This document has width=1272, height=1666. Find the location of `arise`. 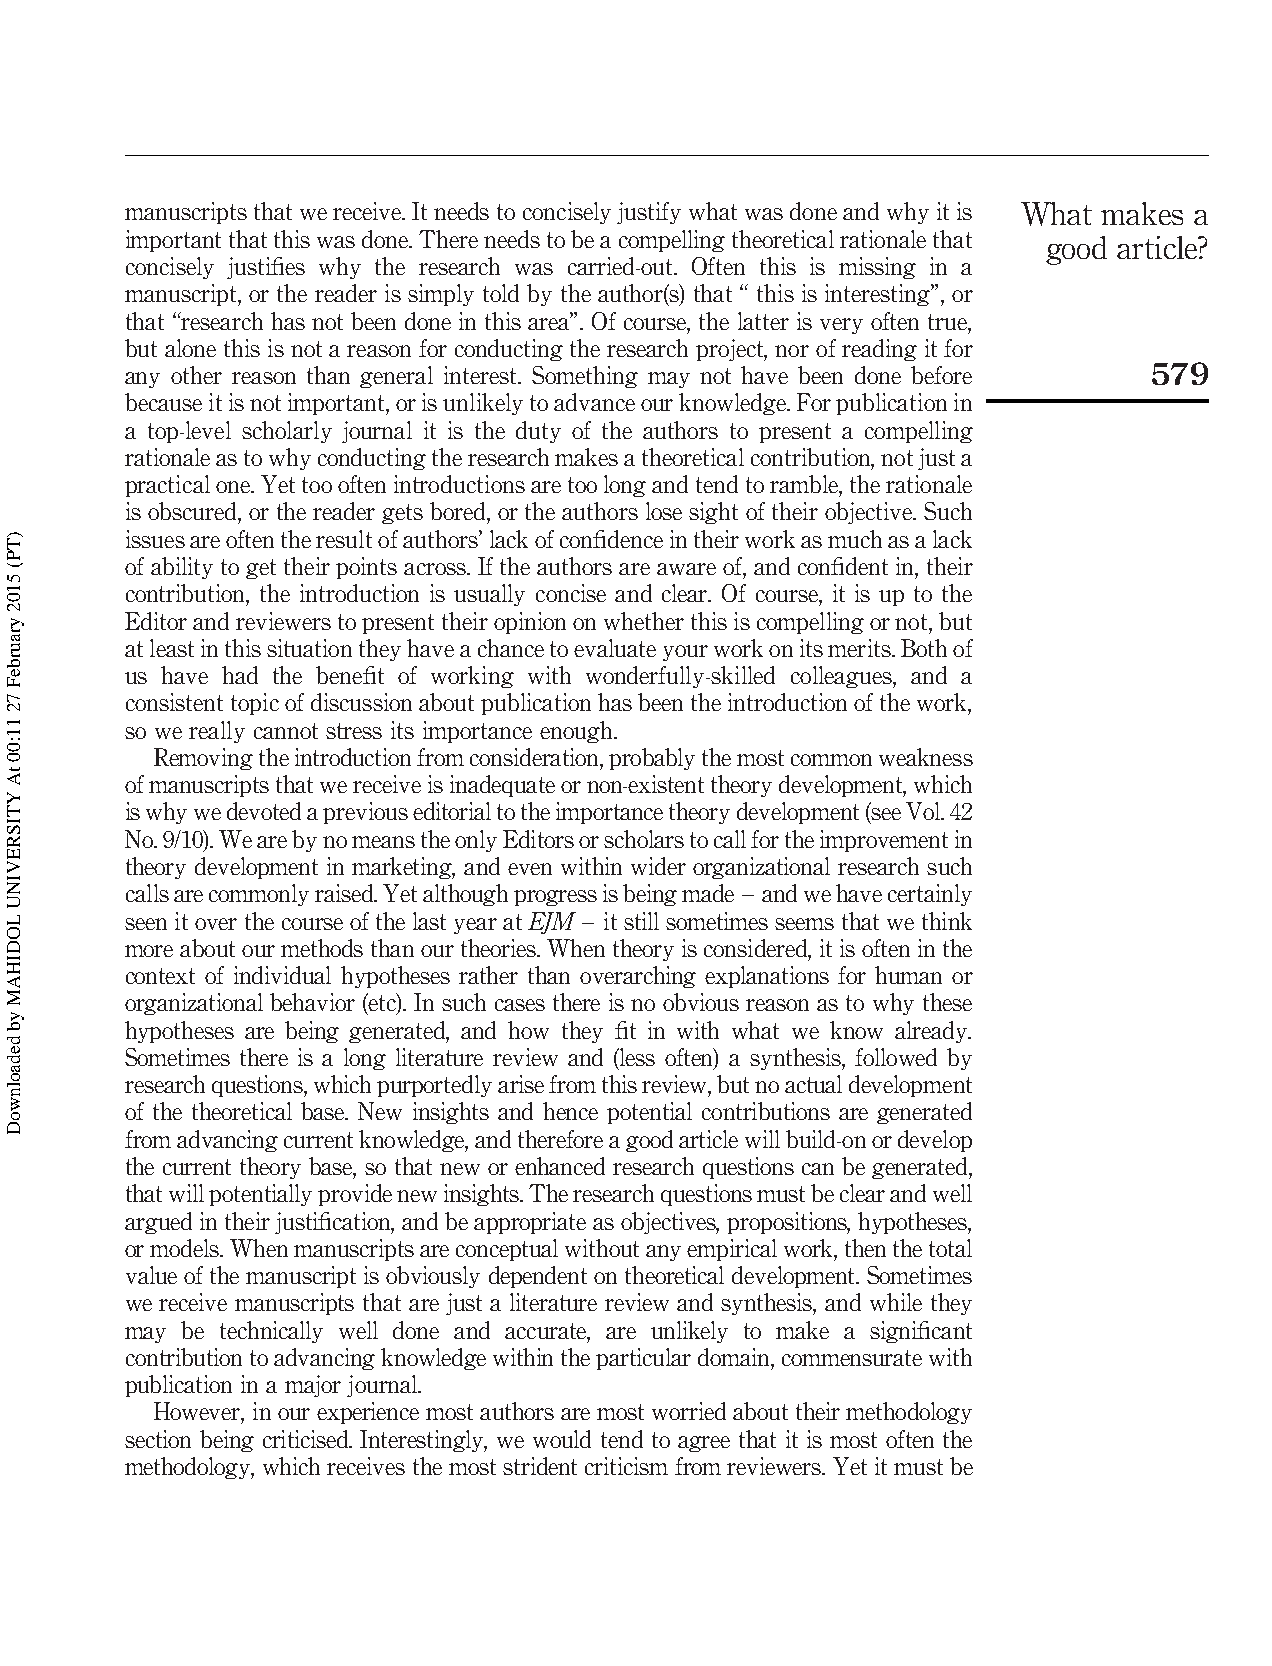

arise is located at coordinates (521, 1084).
